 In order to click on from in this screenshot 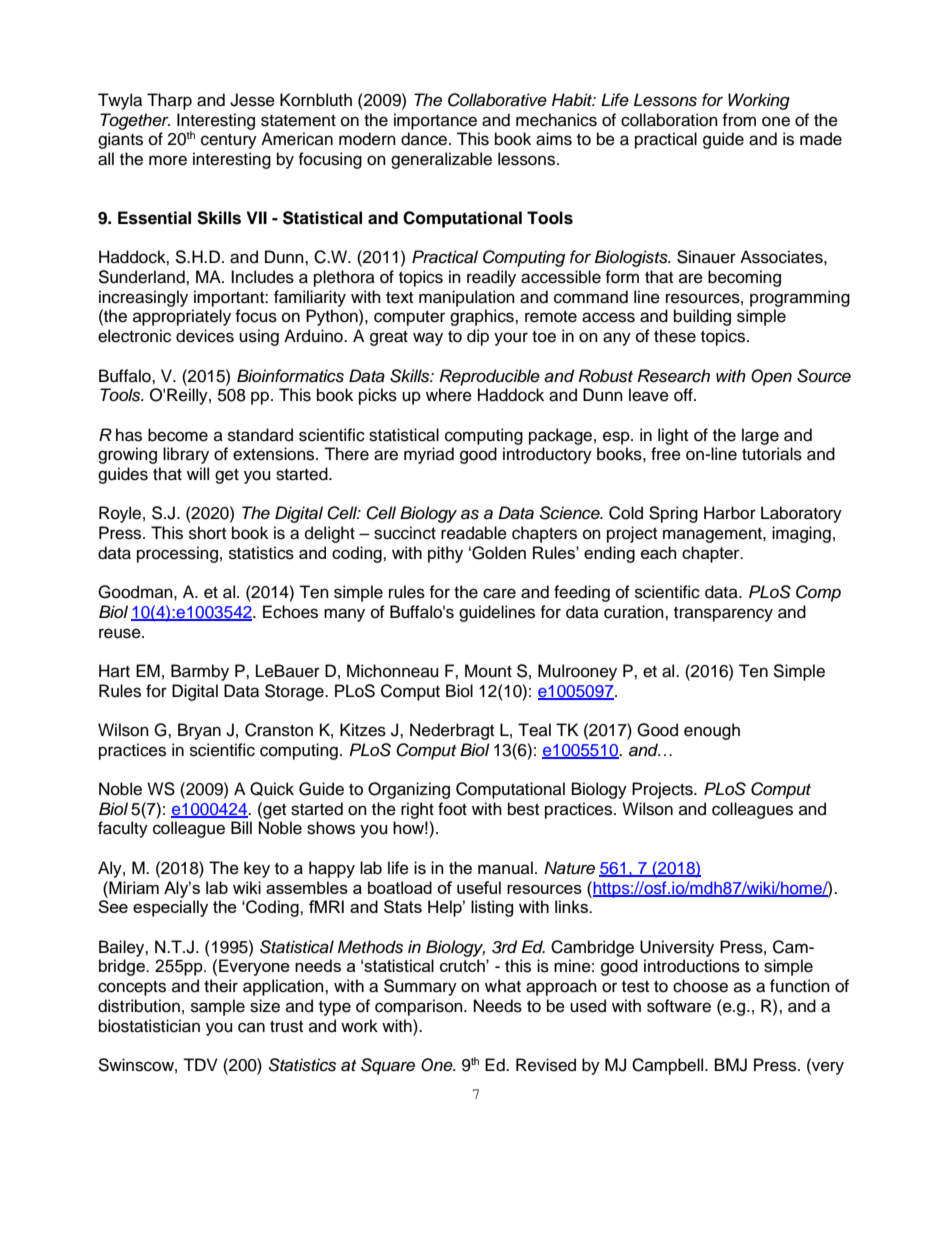, I will do `click(739, 120)`.
